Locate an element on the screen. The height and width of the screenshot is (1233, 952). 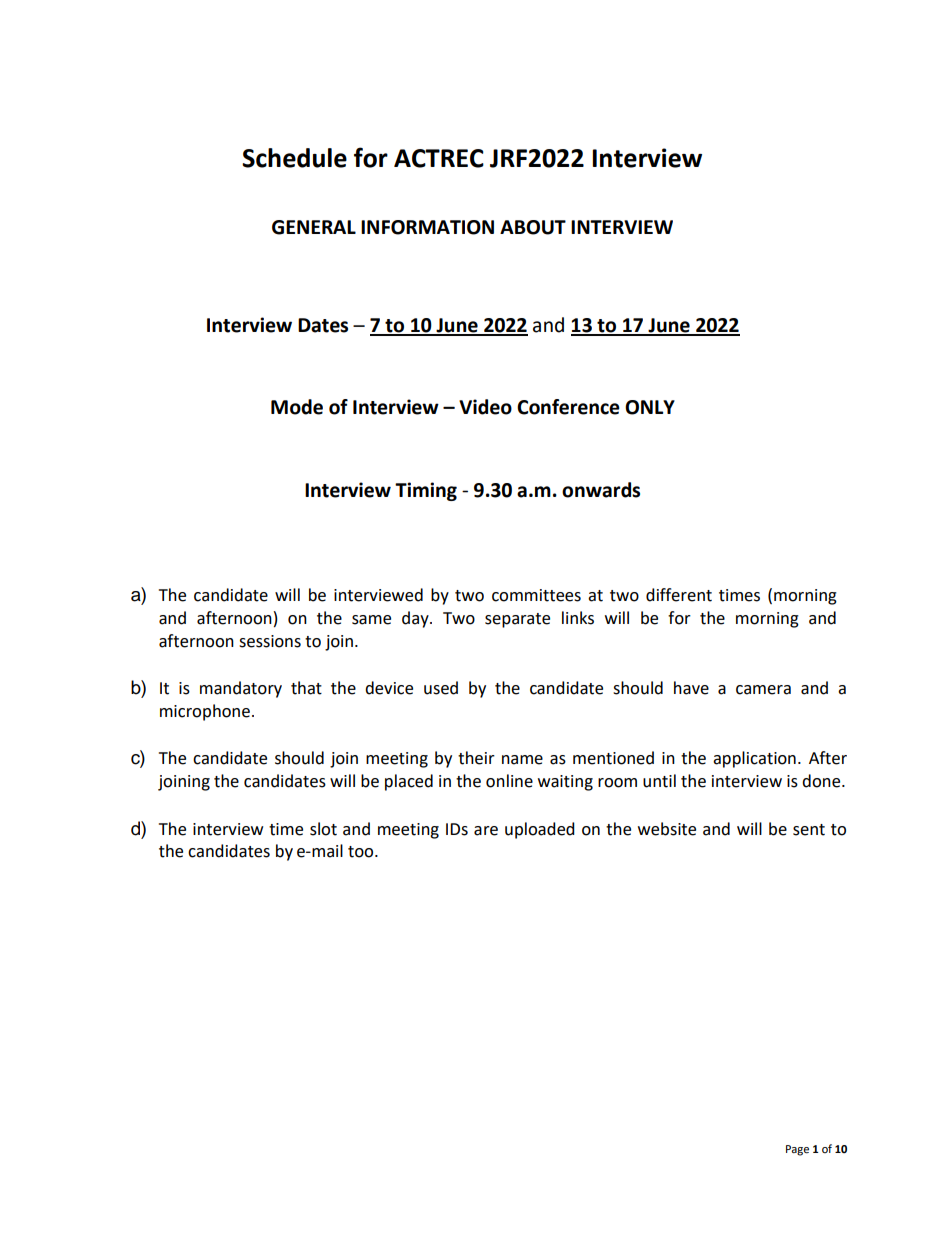
ONLY is located at coordinates (650, 407).
